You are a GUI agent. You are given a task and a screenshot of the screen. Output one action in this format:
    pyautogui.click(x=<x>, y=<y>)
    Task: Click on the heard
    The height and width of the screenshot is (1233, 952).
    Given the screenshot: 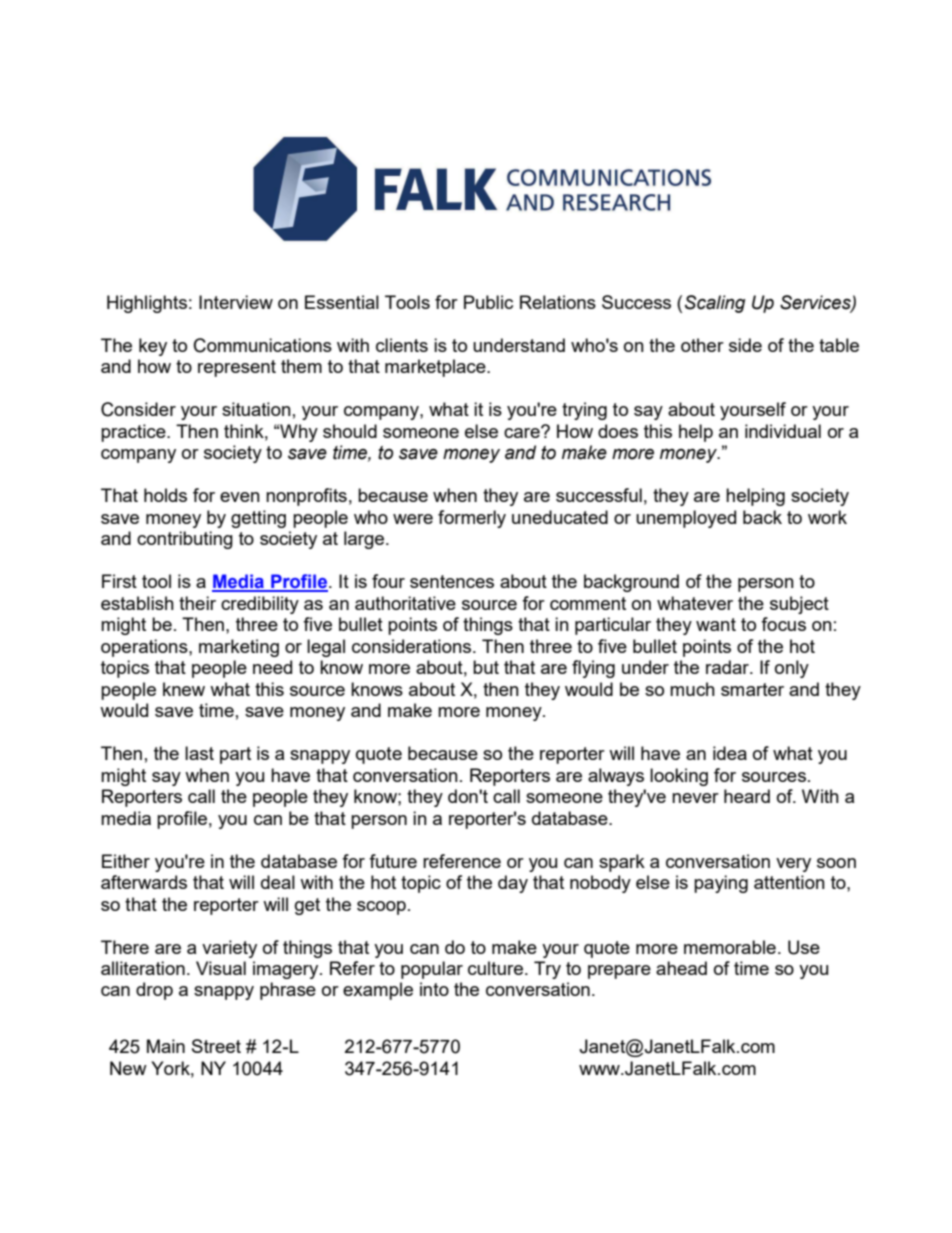 What is the action you would take?
    pyautogui.click(x=747, y=796)
